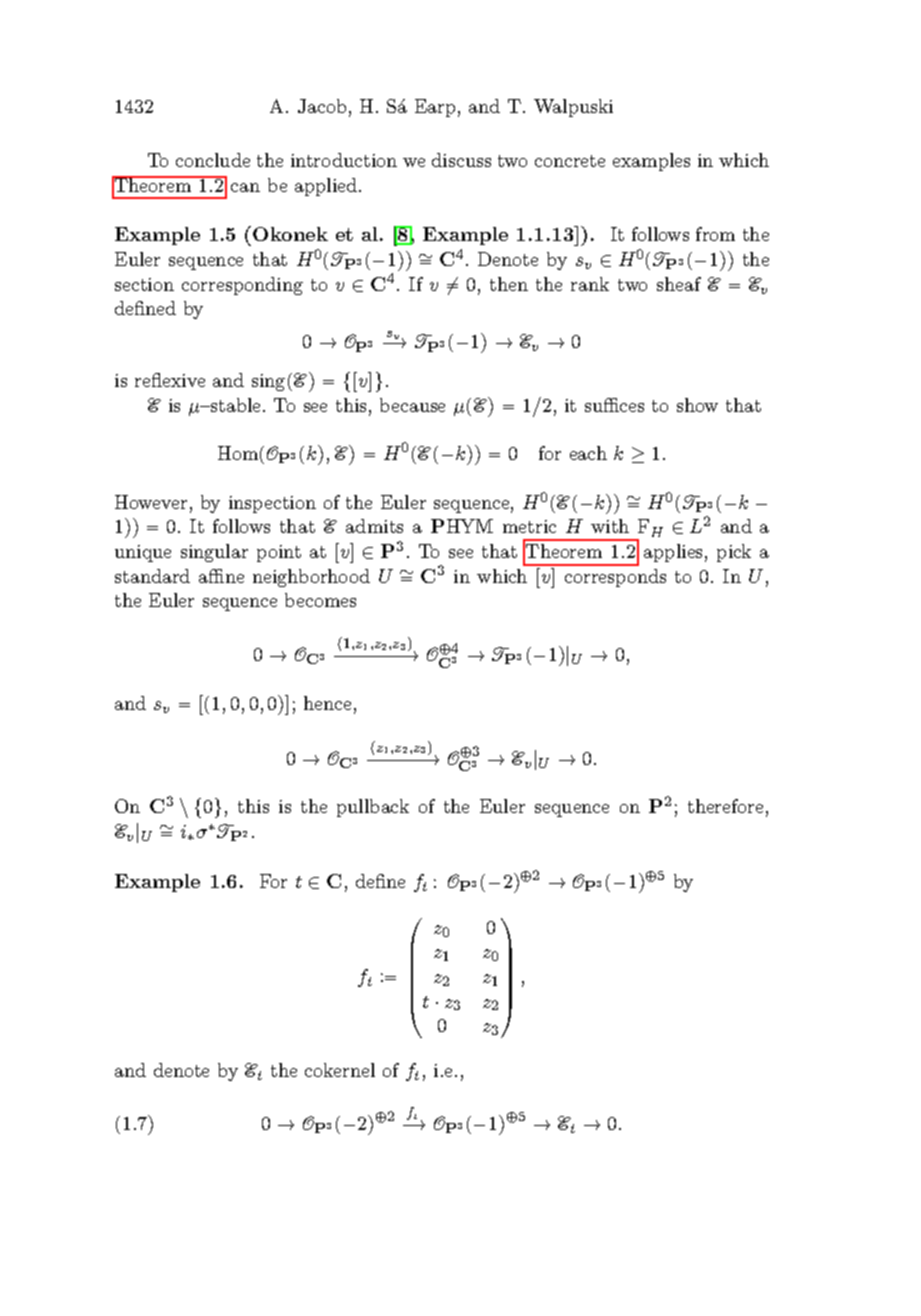  What do you see at coordinates (570, 161) in the screenshot?
I see `concrete` at bounding box center [570, 161].
